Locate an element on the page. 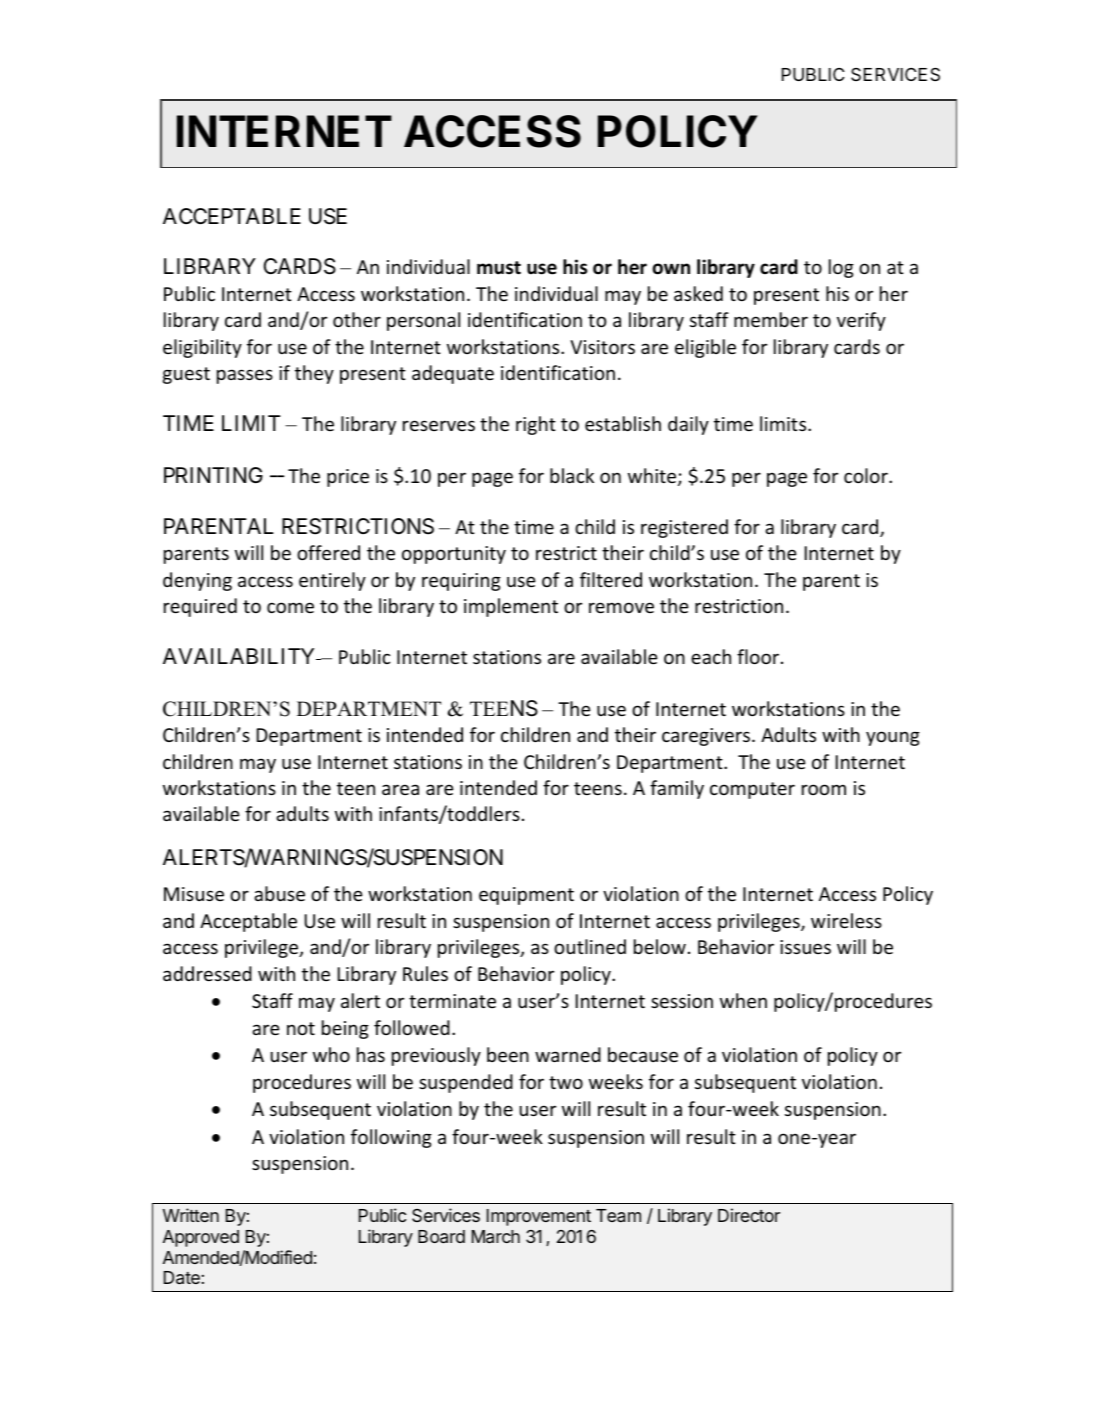  other is located at coordinates (357, 319).
